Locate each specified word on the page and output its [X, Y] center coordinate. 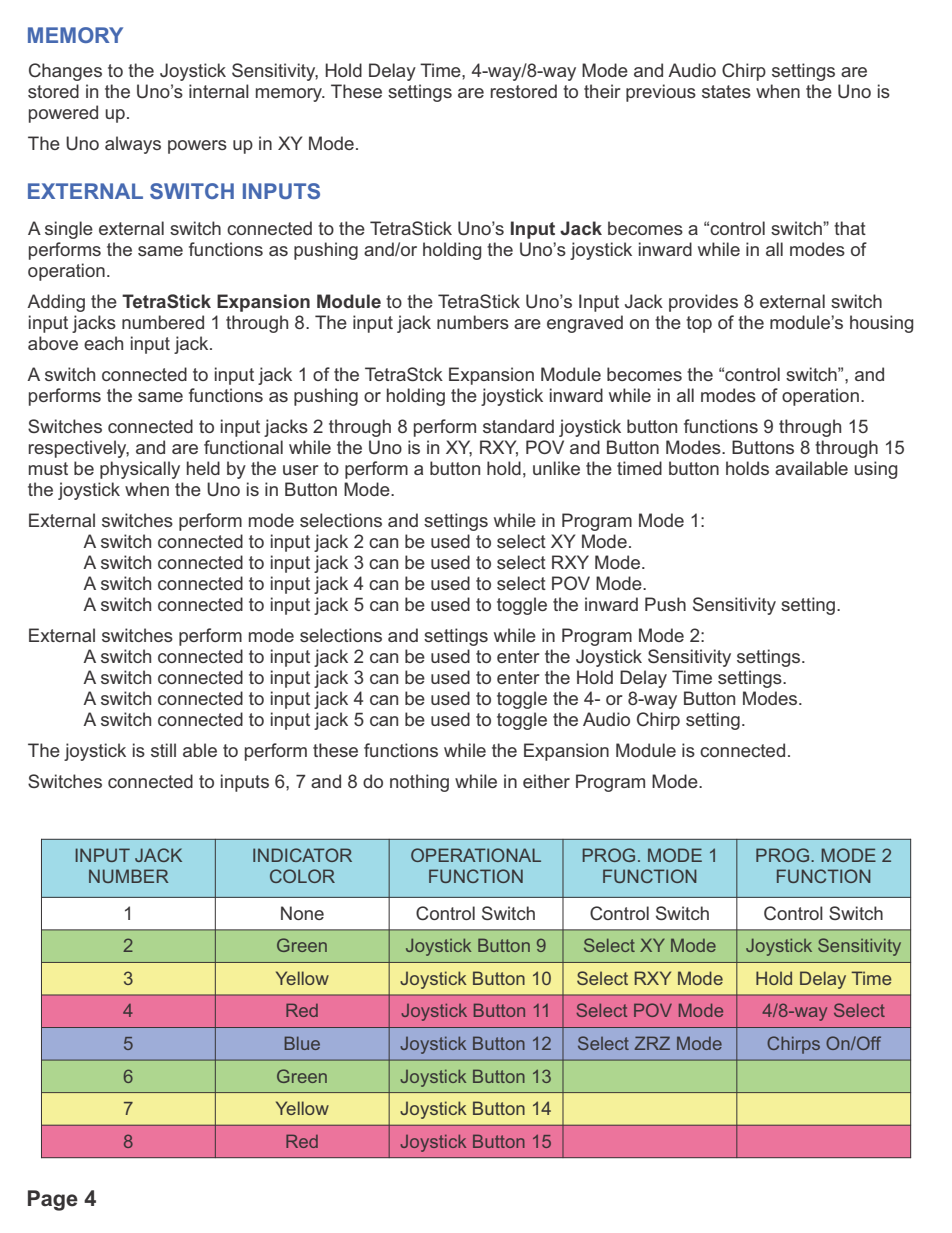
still [163, 750]
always [133, 145]
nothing [419, 783]
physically [140, 470]
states [726, 91]
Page [53, 1200]
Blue [302, 1043]
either [546, 781]
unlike [556, 468]
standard [518, 426]
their [602, 91]
